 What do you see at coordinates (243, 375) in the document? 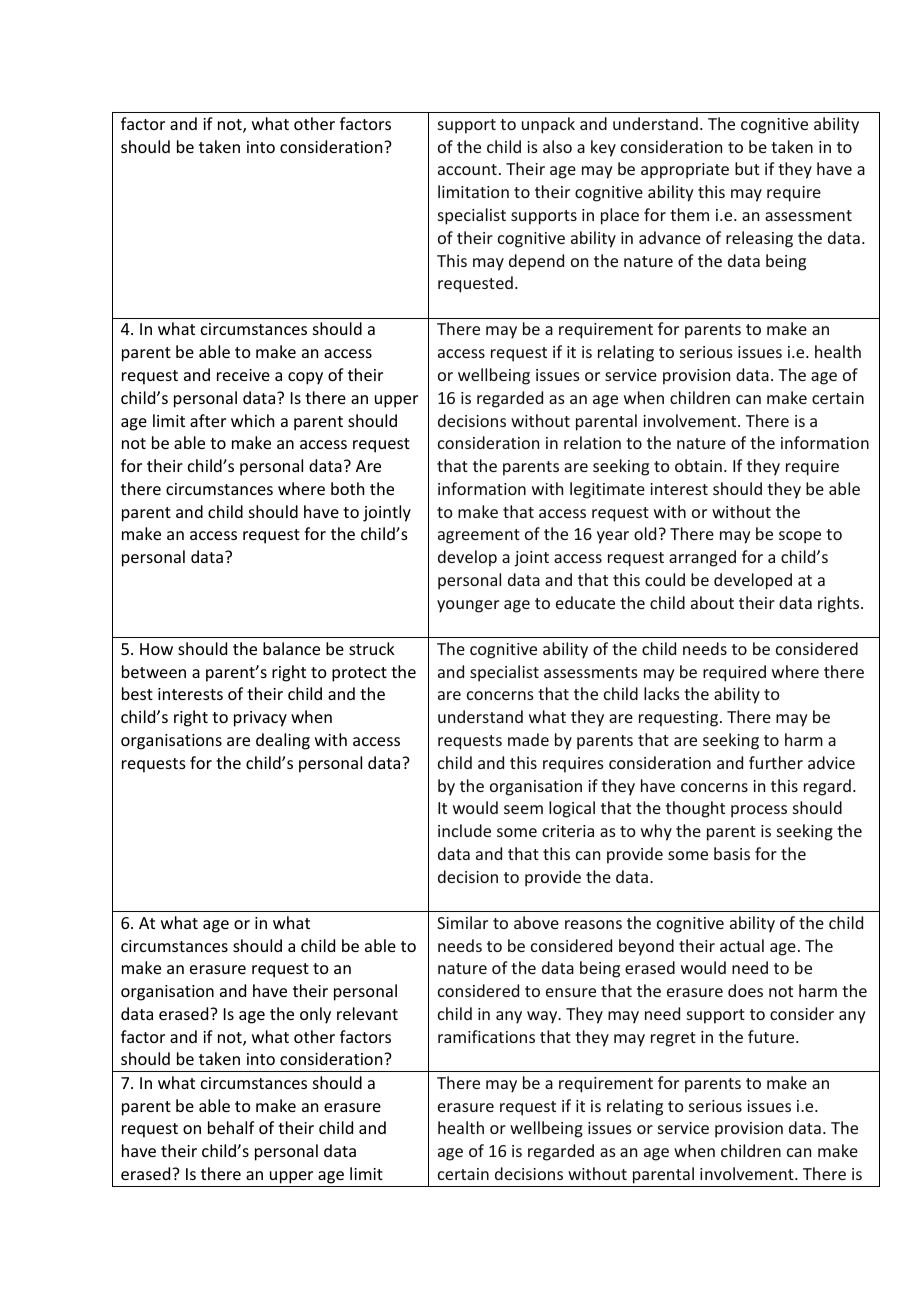
I see `receive` at bounding box center [243, 375].
